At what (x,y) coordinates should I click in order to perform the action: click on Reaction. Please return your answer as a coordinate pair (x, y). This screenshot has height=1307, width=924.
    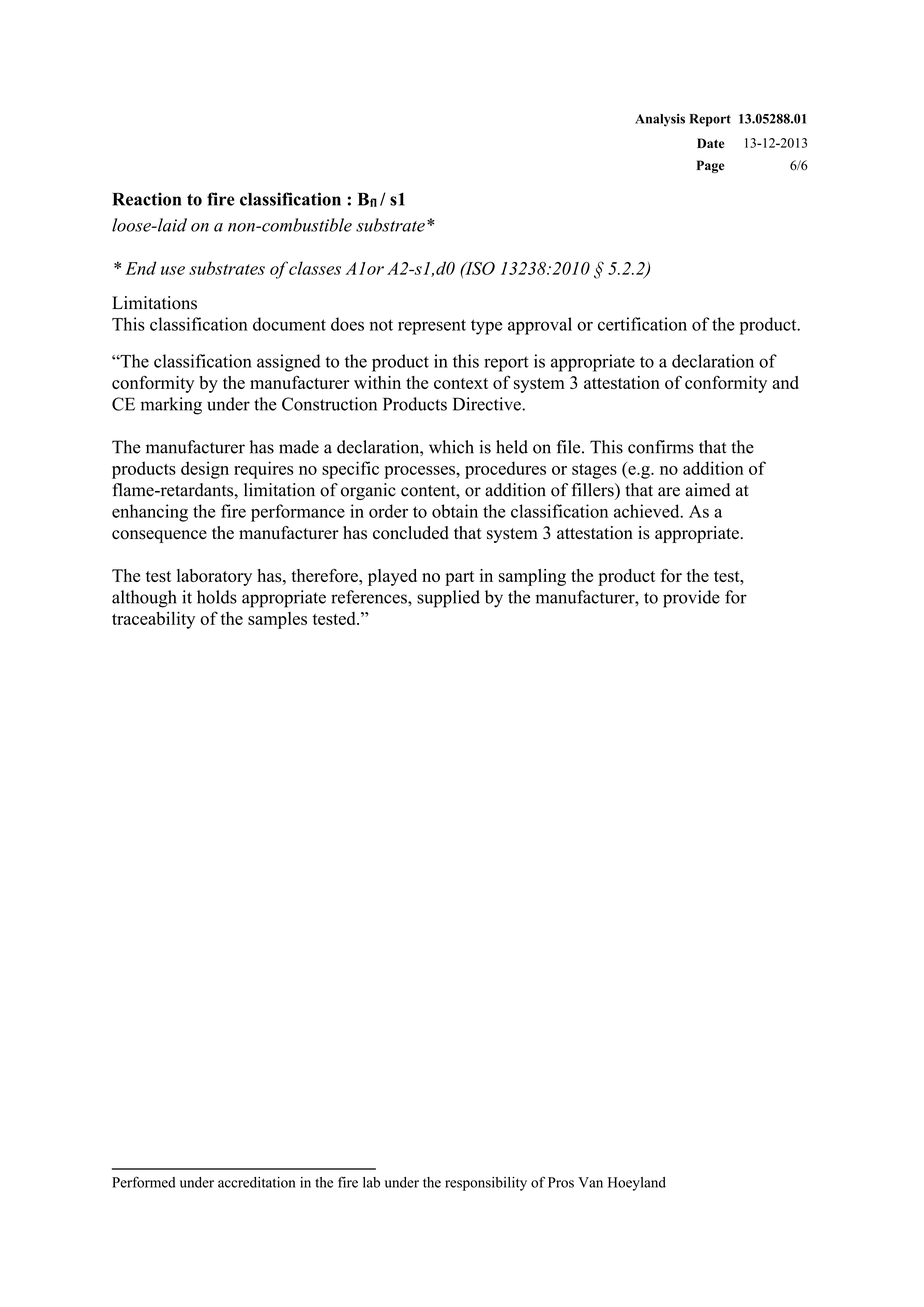
    Looking at the image, I should click on (146, 199).
